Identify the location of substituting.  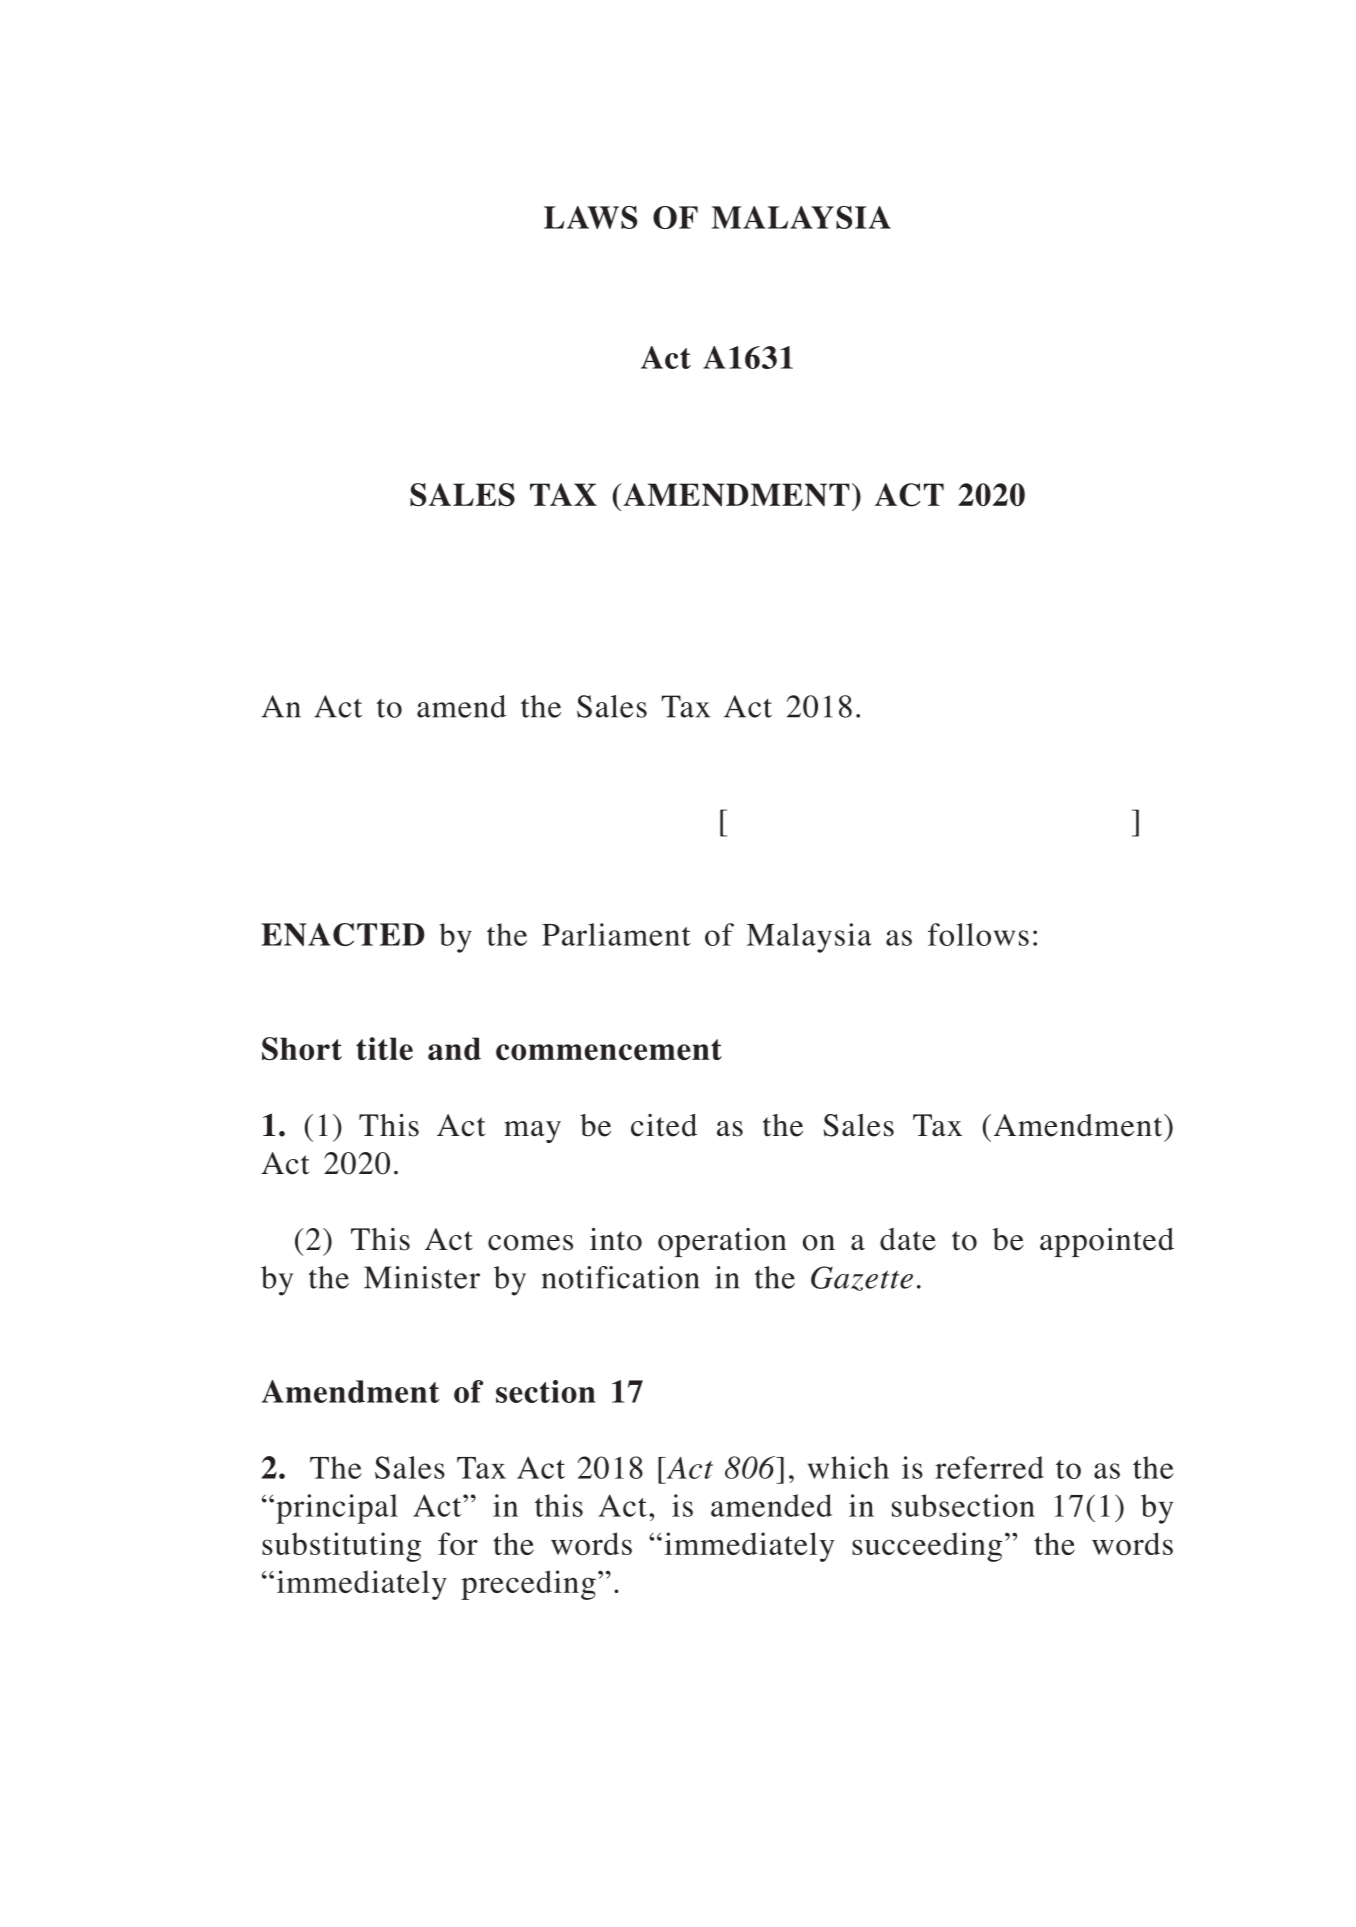
(341, 1547).
